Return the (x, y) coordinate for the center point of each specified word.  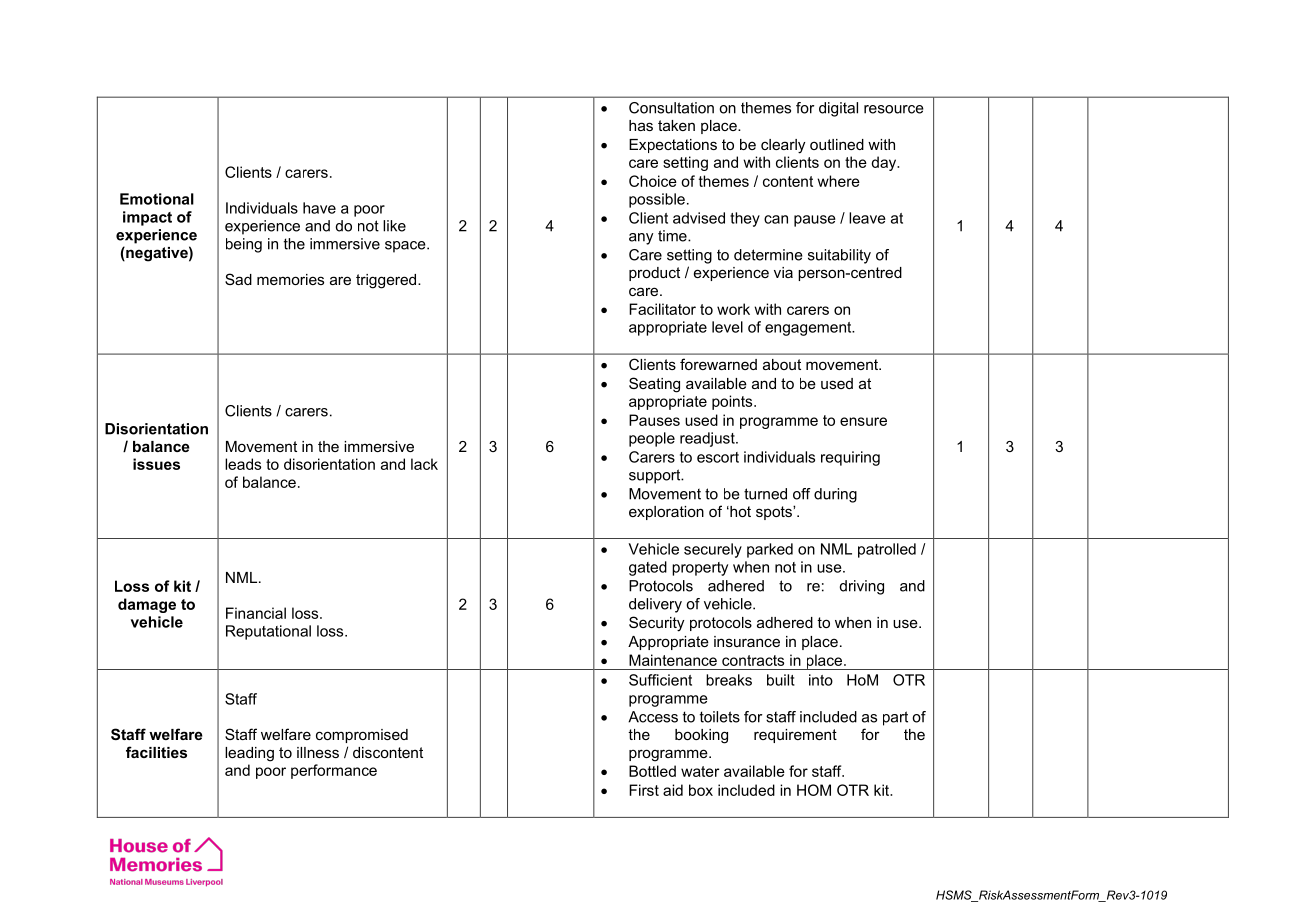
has (641, 125)
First (644, 790)
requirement (795, 736)
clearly (783, 146)
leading (249, 754)
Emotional (157, 199)
